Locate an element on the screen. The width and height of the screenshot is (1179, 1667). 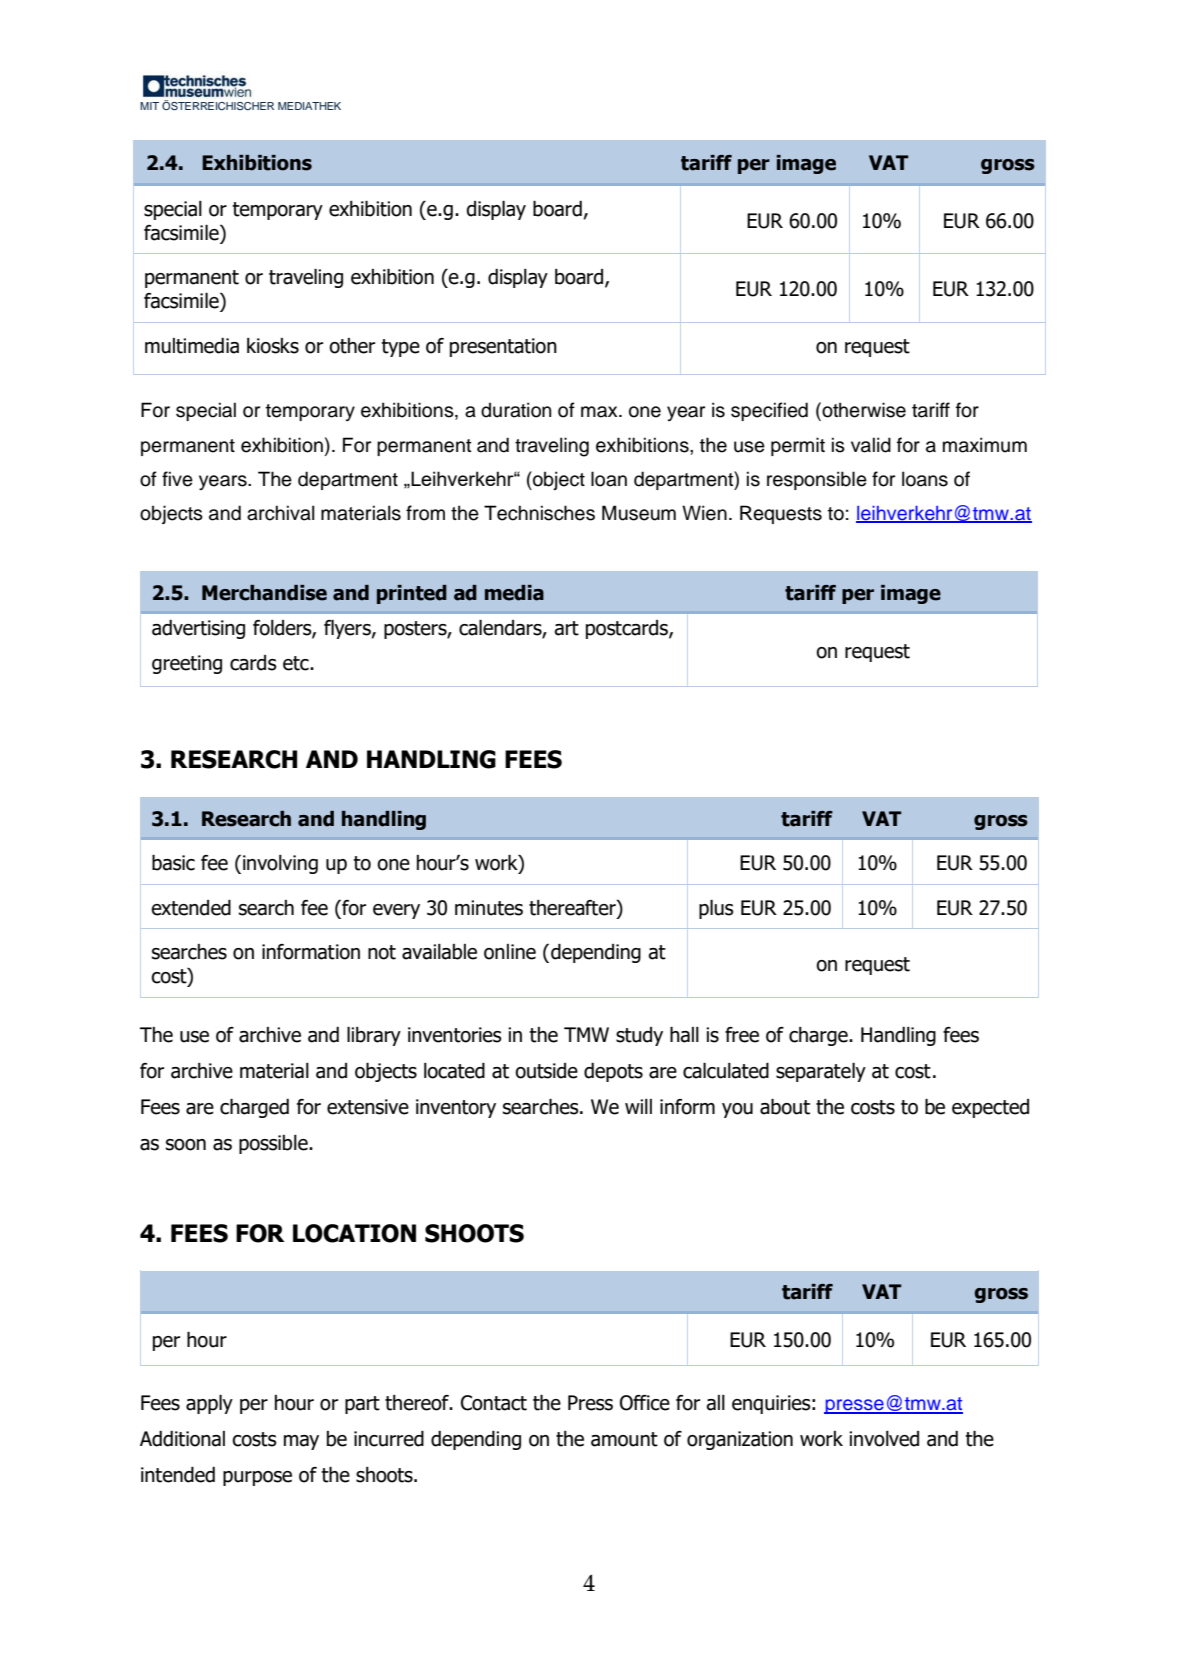
valid is located at coordinates (871, 445).
